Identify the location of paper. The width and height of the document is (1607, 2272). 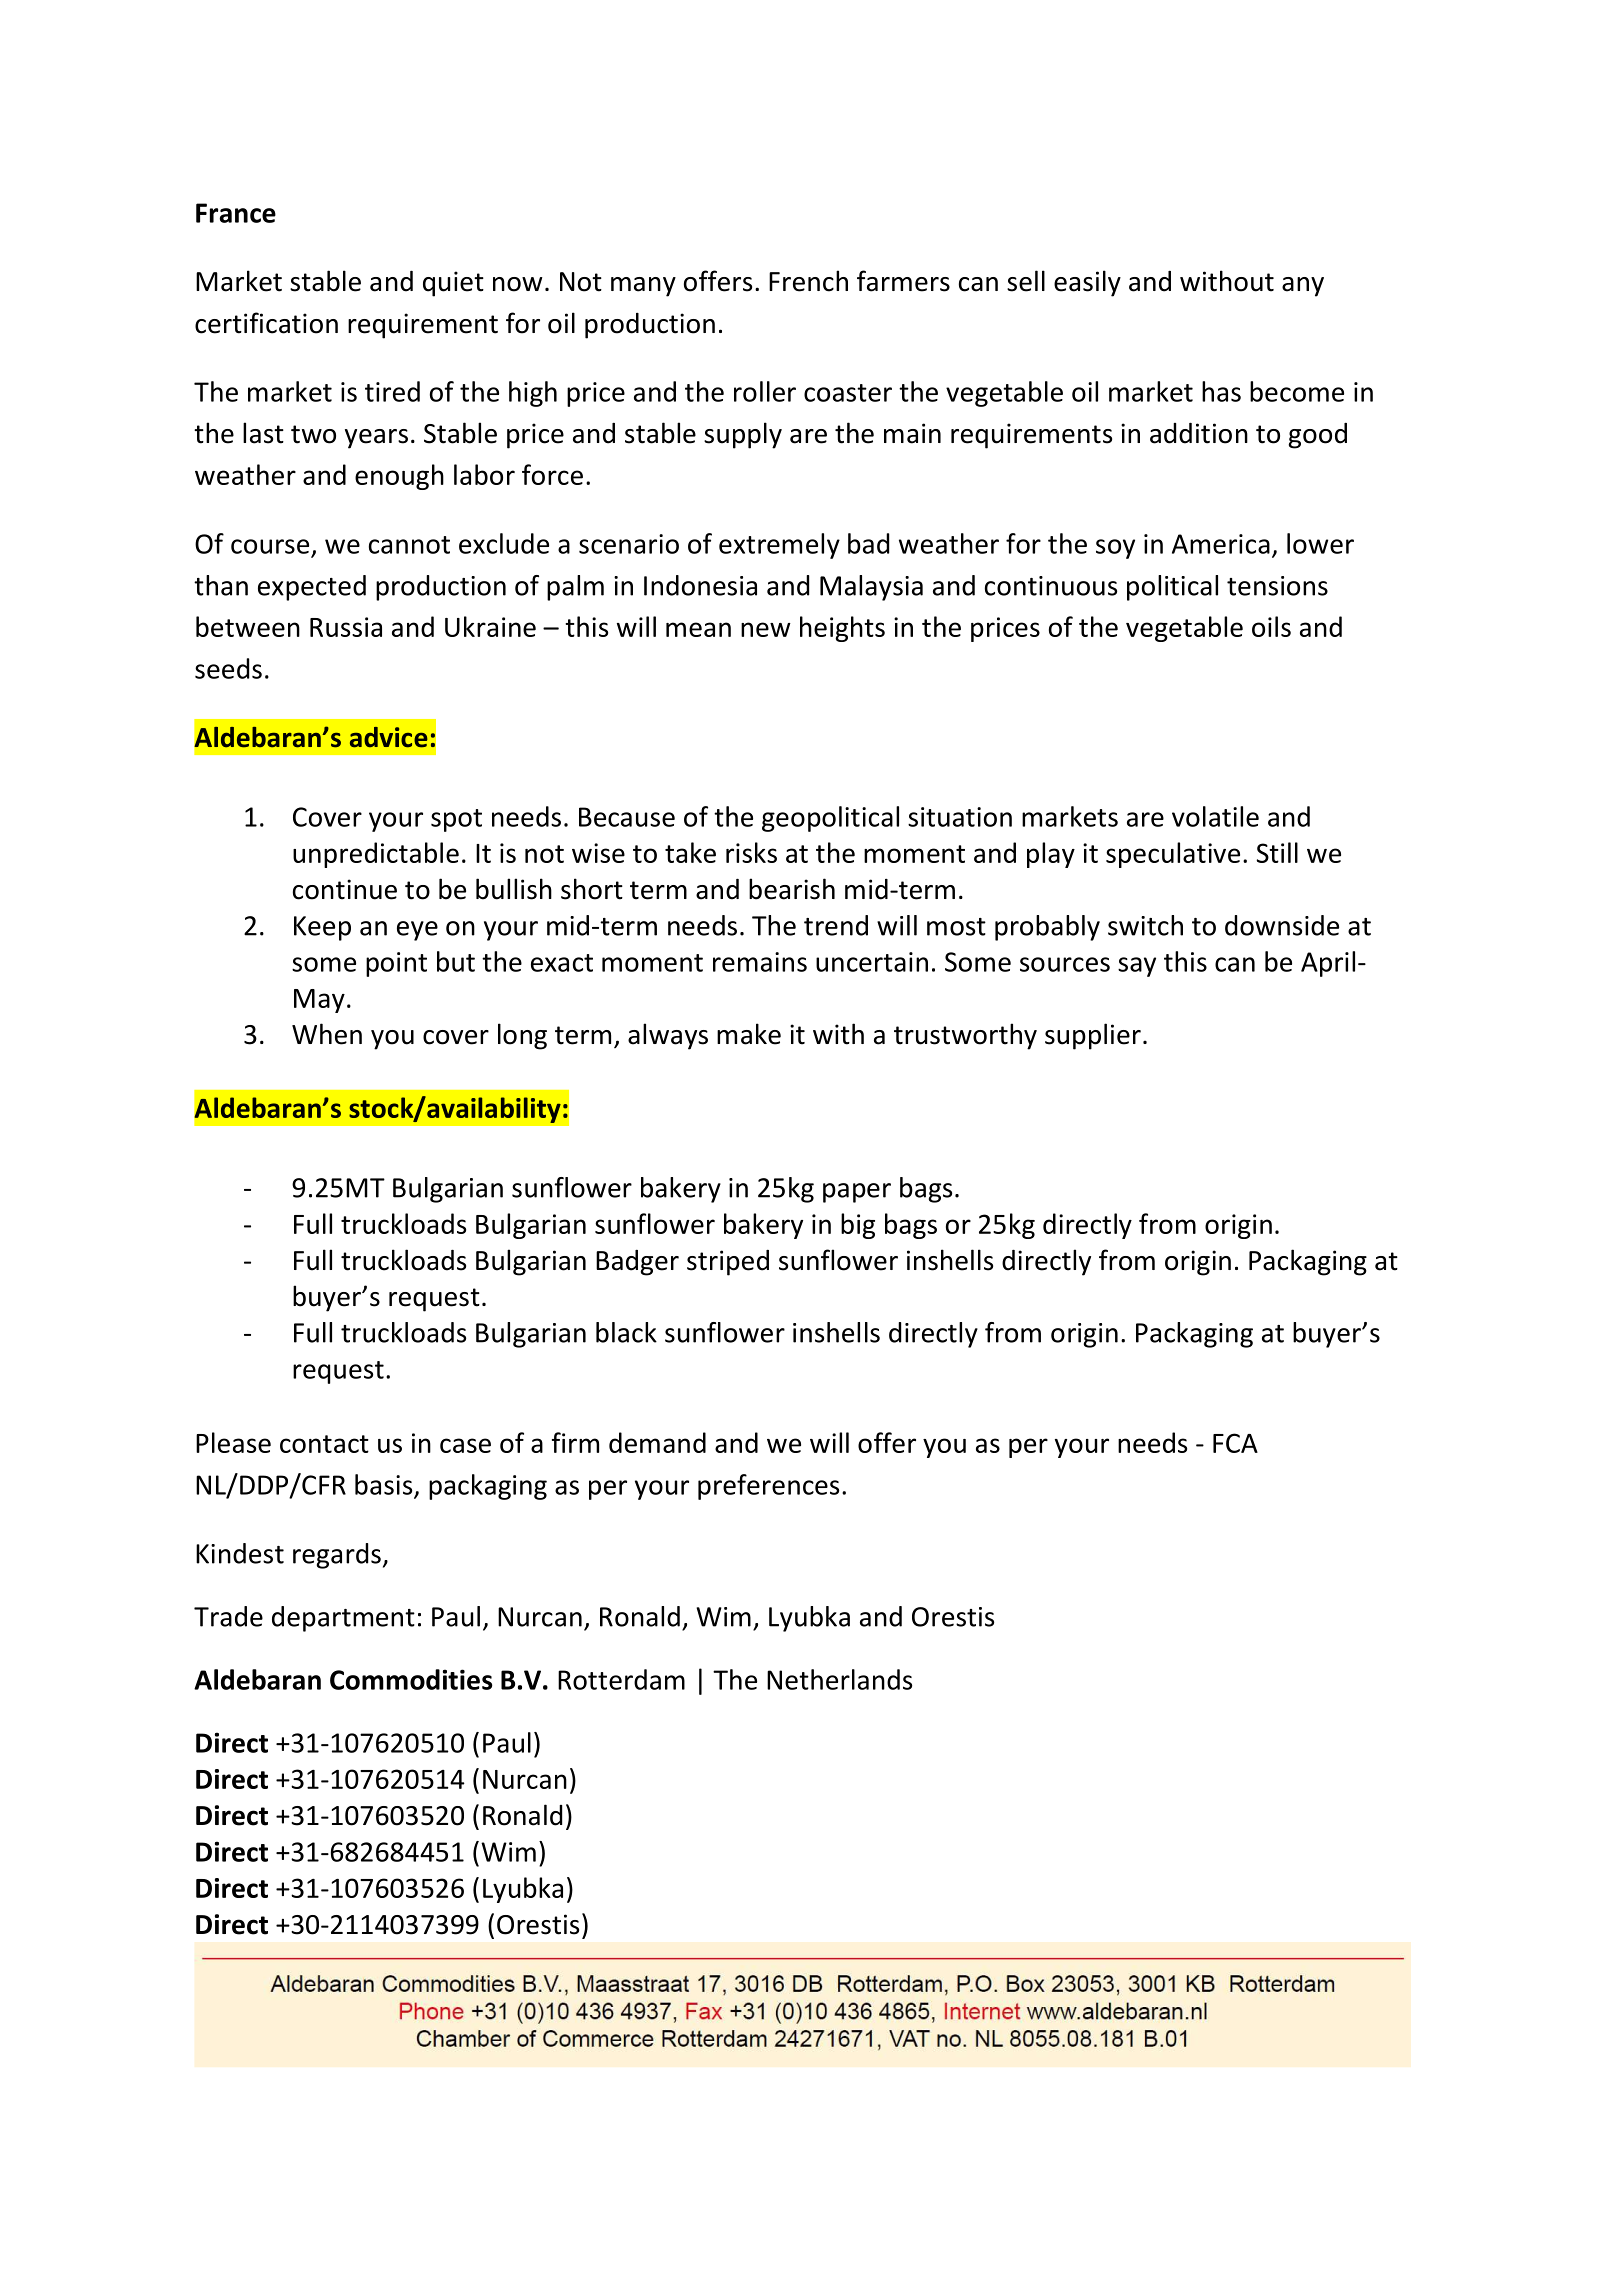
(857, 1193).
